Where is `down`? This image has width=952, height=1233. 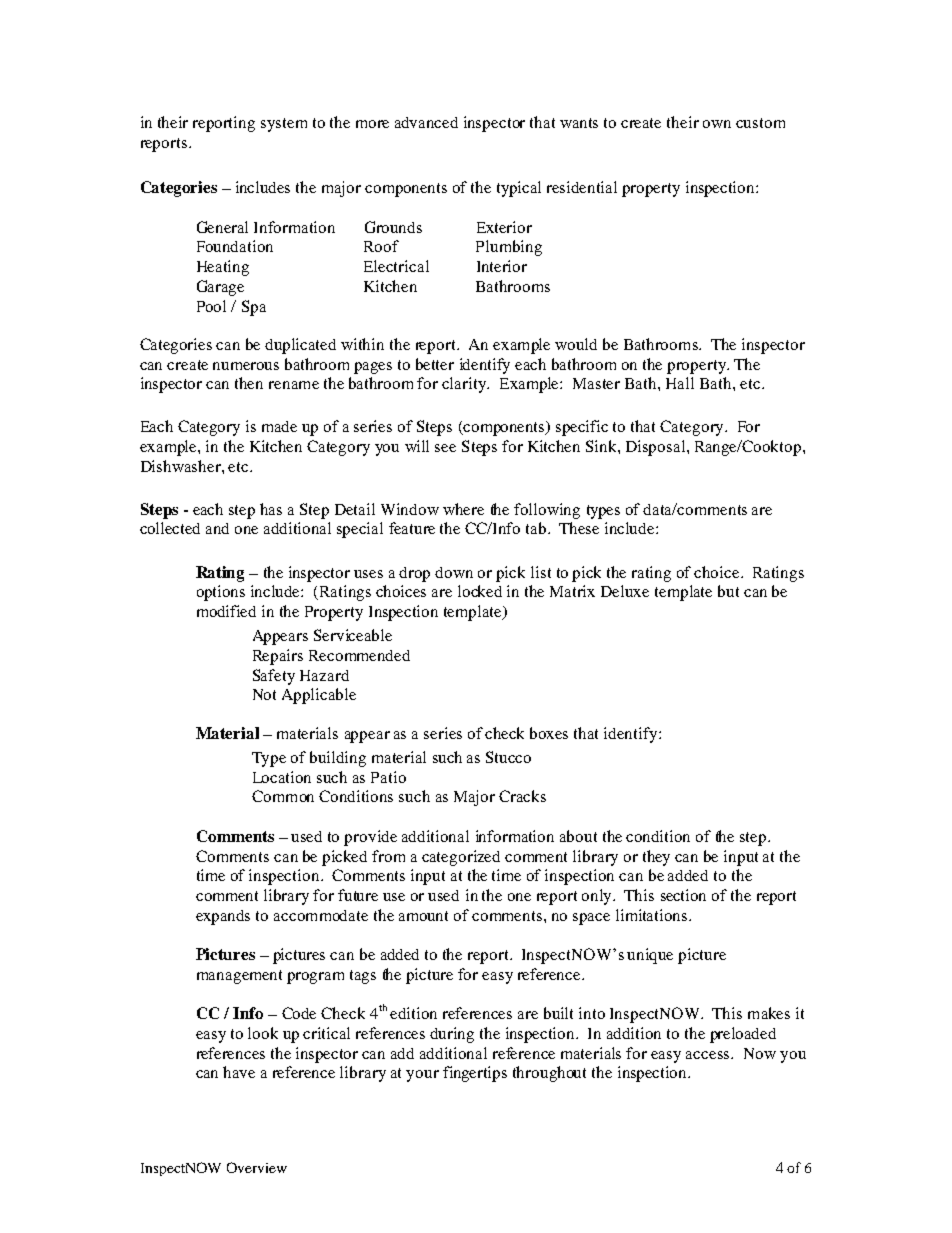 down is located at coordinates (454, 572).
